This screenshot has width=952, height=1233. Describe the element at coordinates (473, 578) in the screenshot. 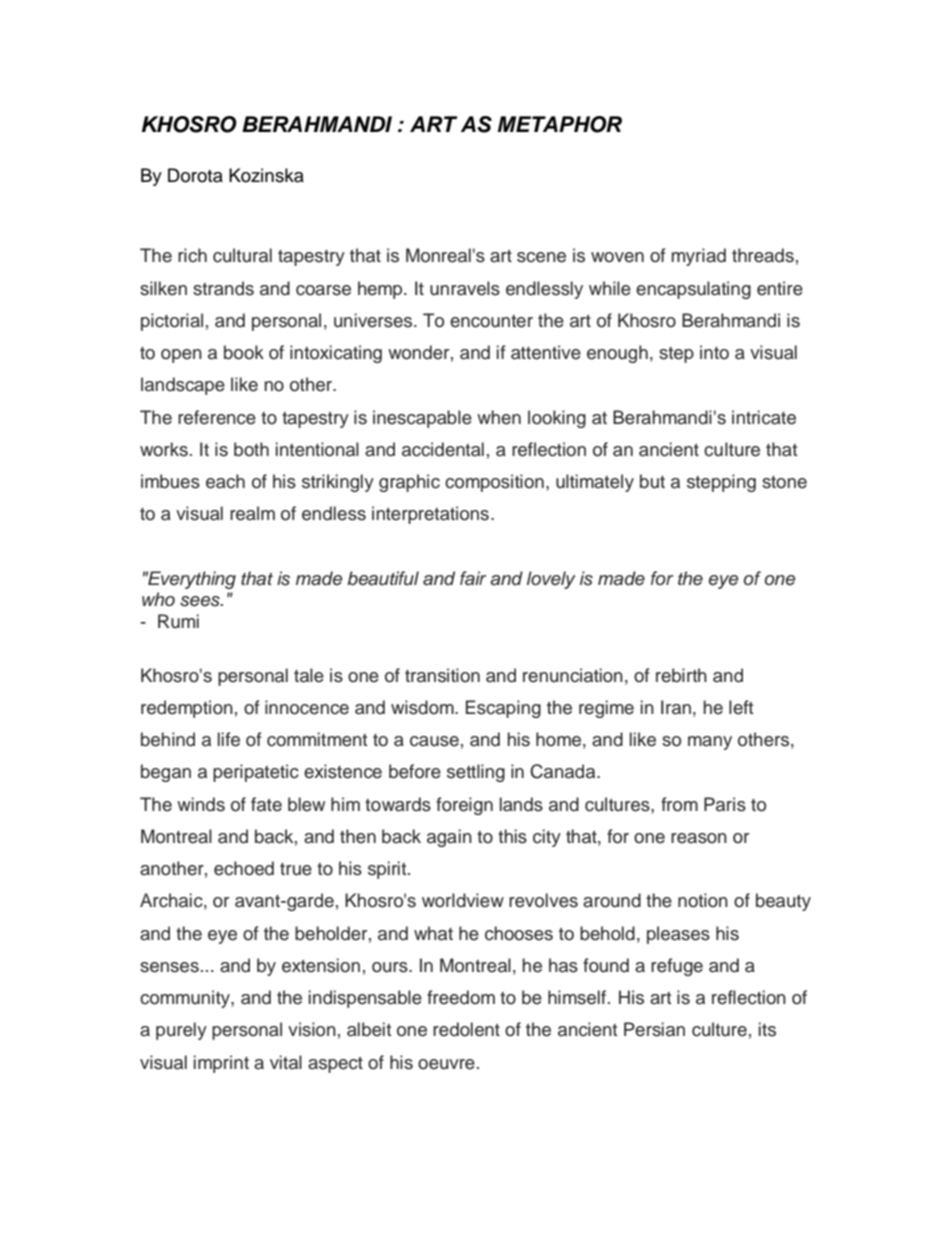

I see `fair` at that location.
